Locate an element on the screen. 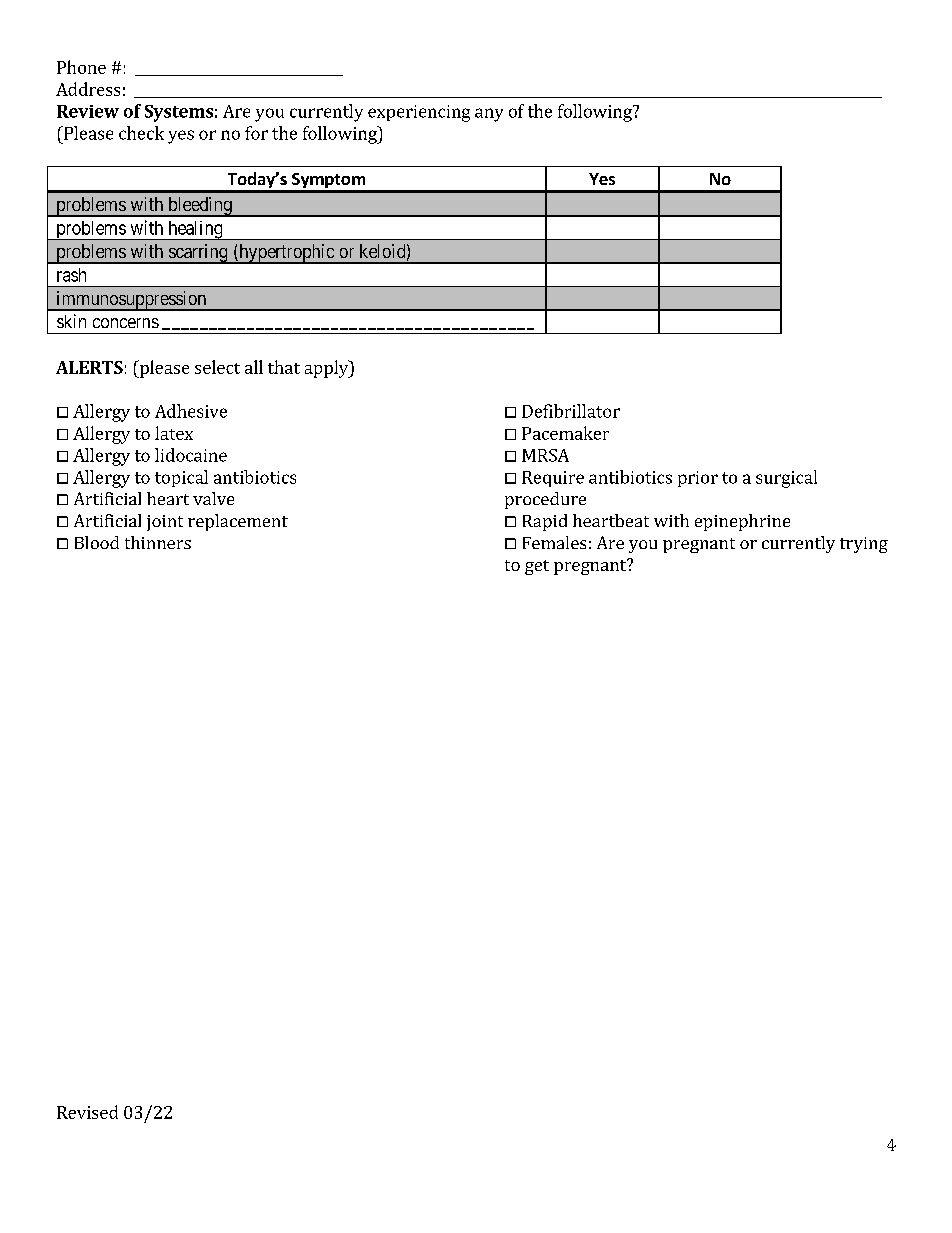 This screenshot has height=1233, width=952. Defibrillator is located at coordinates (571, 411).
